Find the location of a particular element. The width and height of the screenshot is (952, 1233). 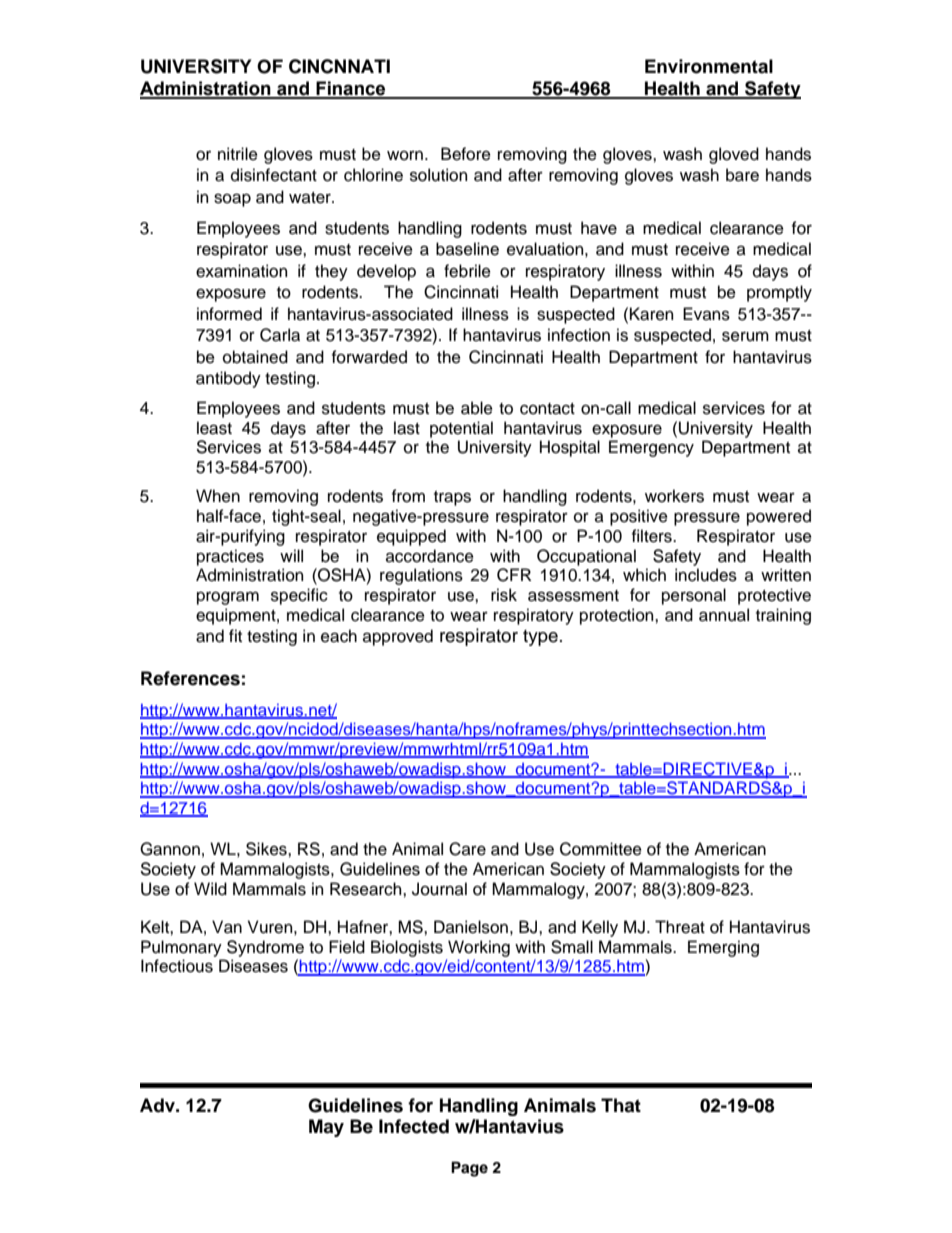

risk is located at coordinates (504, 595).
